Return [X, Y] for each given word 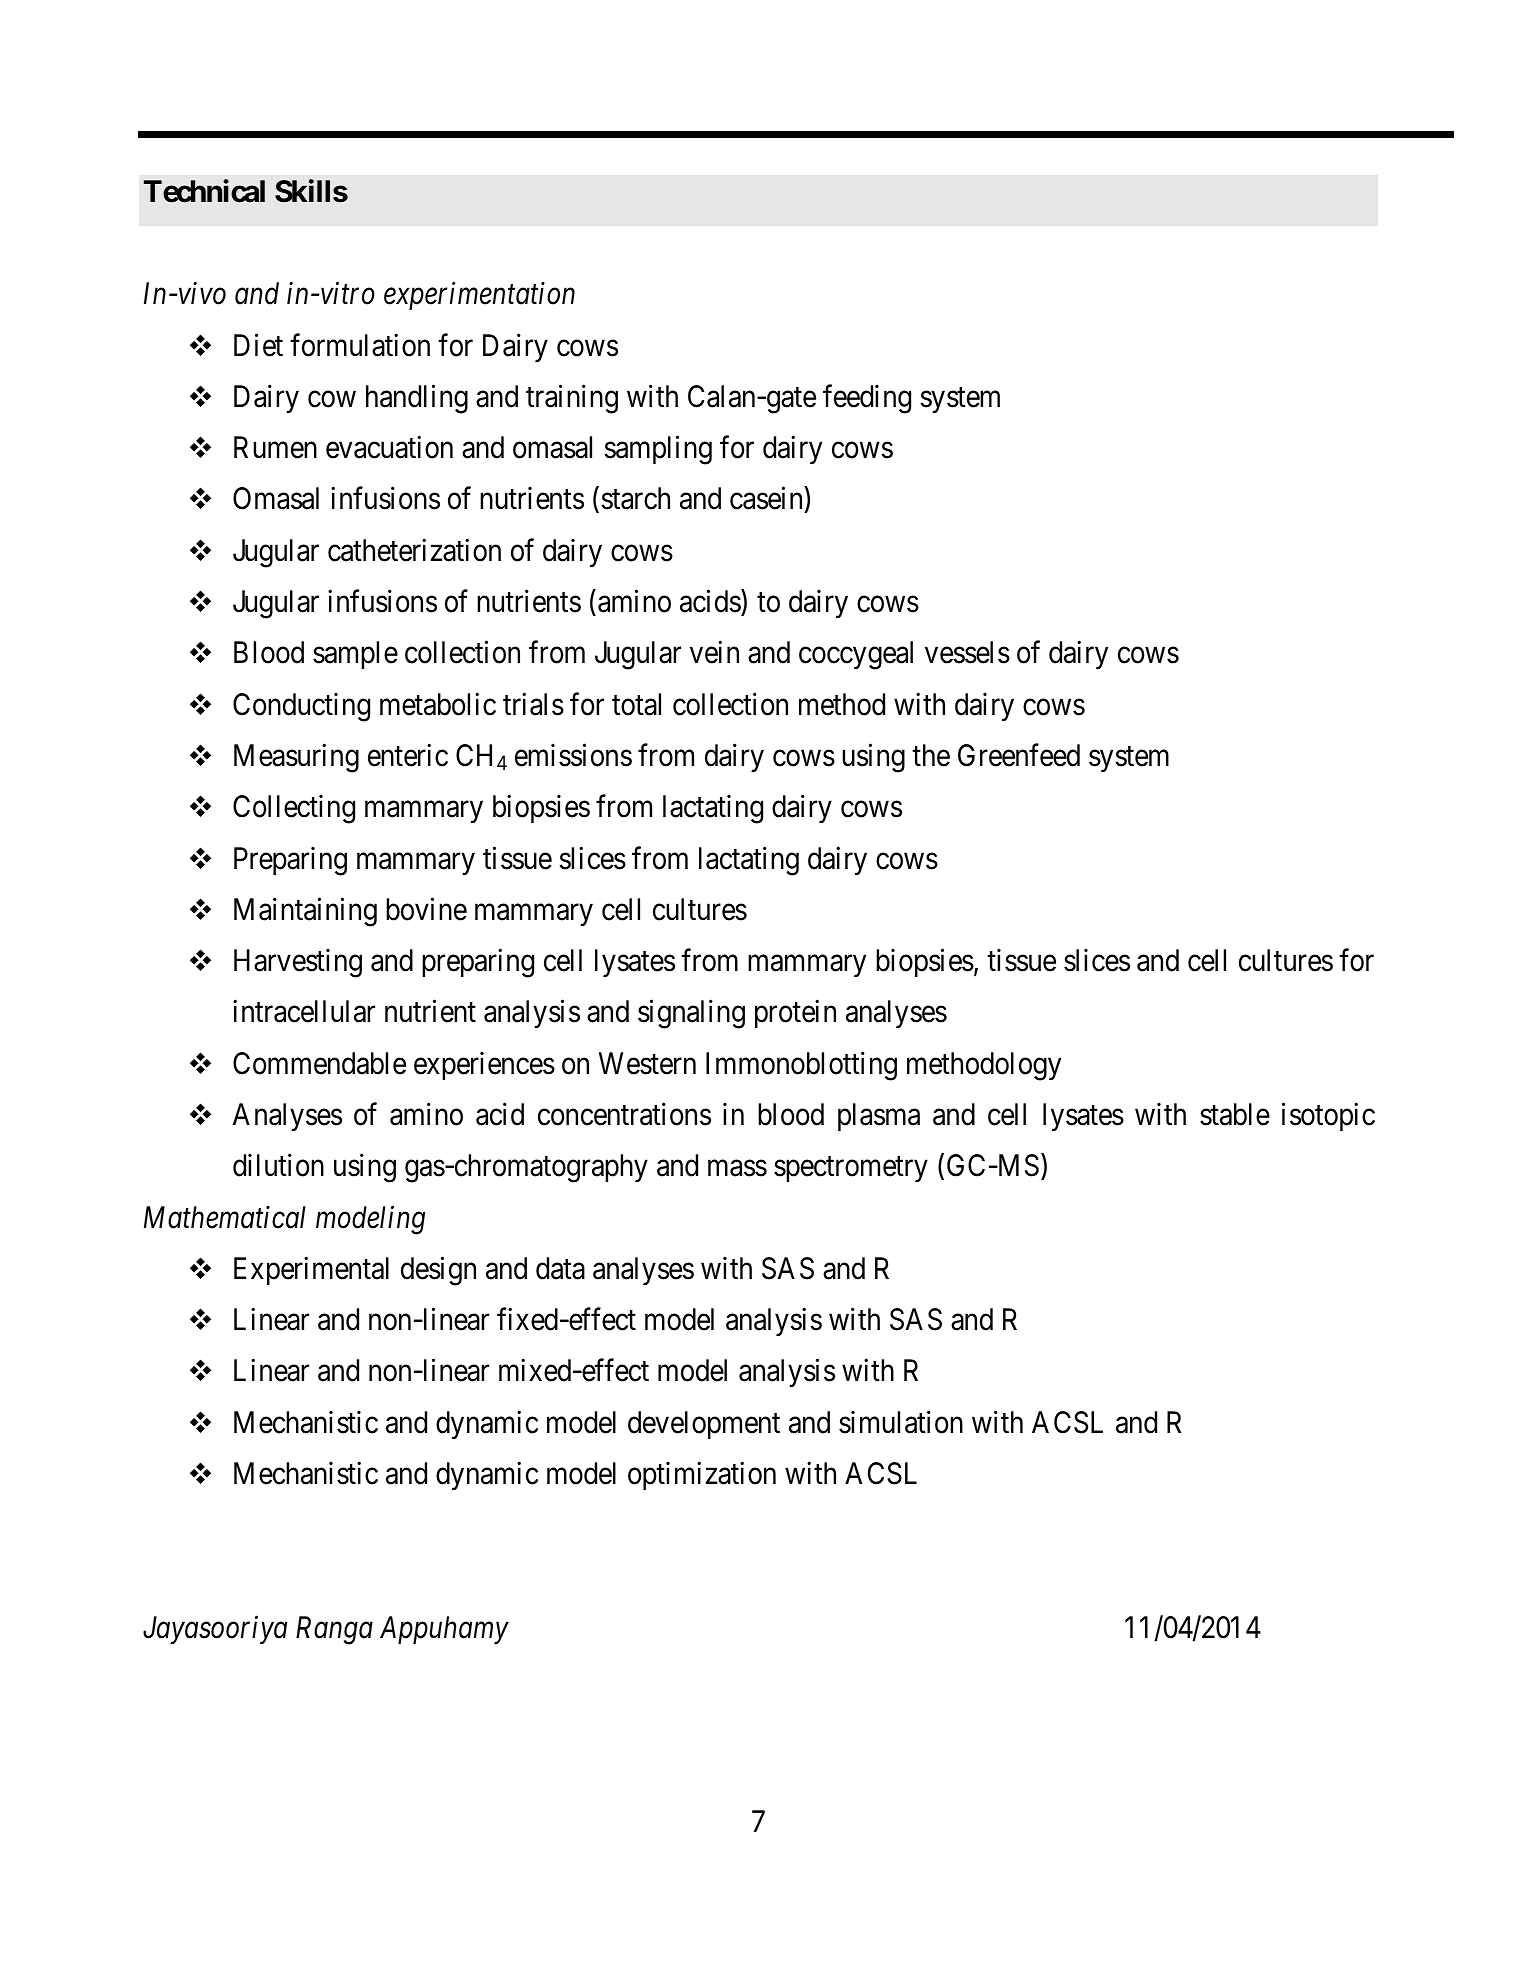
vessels [967, 652]
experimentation [479, 296]
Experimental [311, 1271]
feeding [867, 399]
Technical [204, 191]
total [636, 704]
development [704, 1425]
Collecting [294, 809]
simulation [901, 1422]
